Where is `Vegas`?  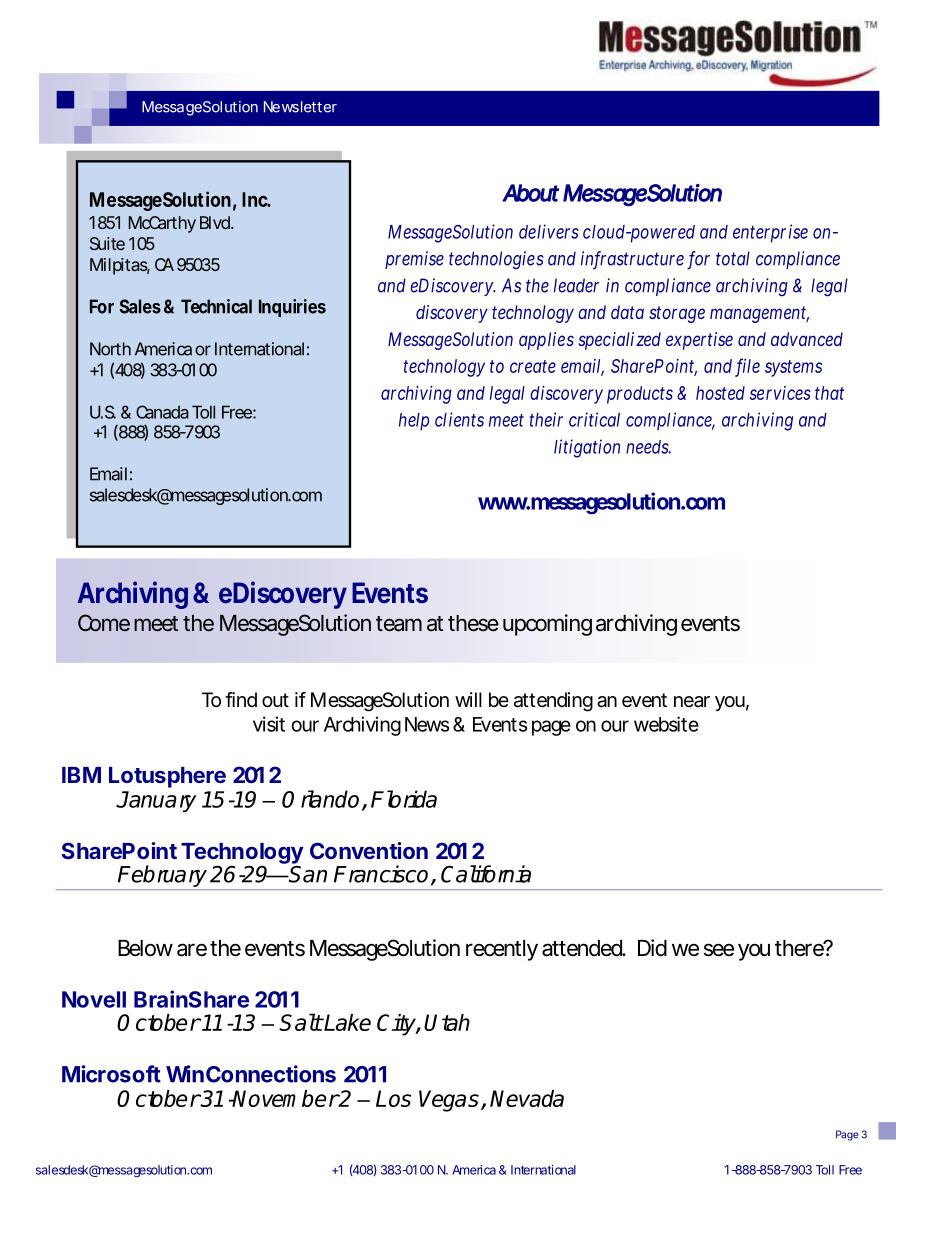 Vegas is located at coordinates (449, 1101).
